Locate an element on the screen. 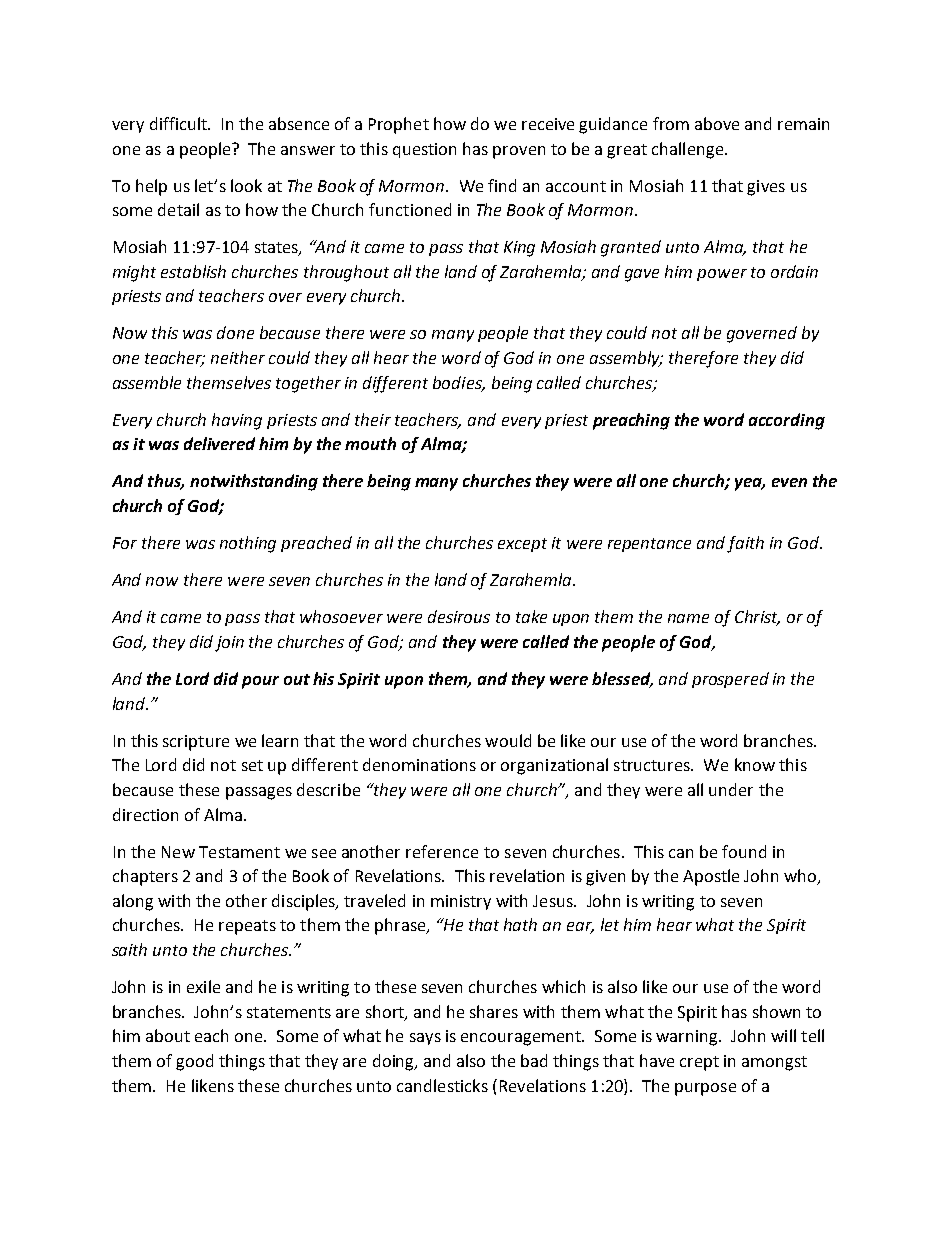  join is located at coordinates (229, 644).
